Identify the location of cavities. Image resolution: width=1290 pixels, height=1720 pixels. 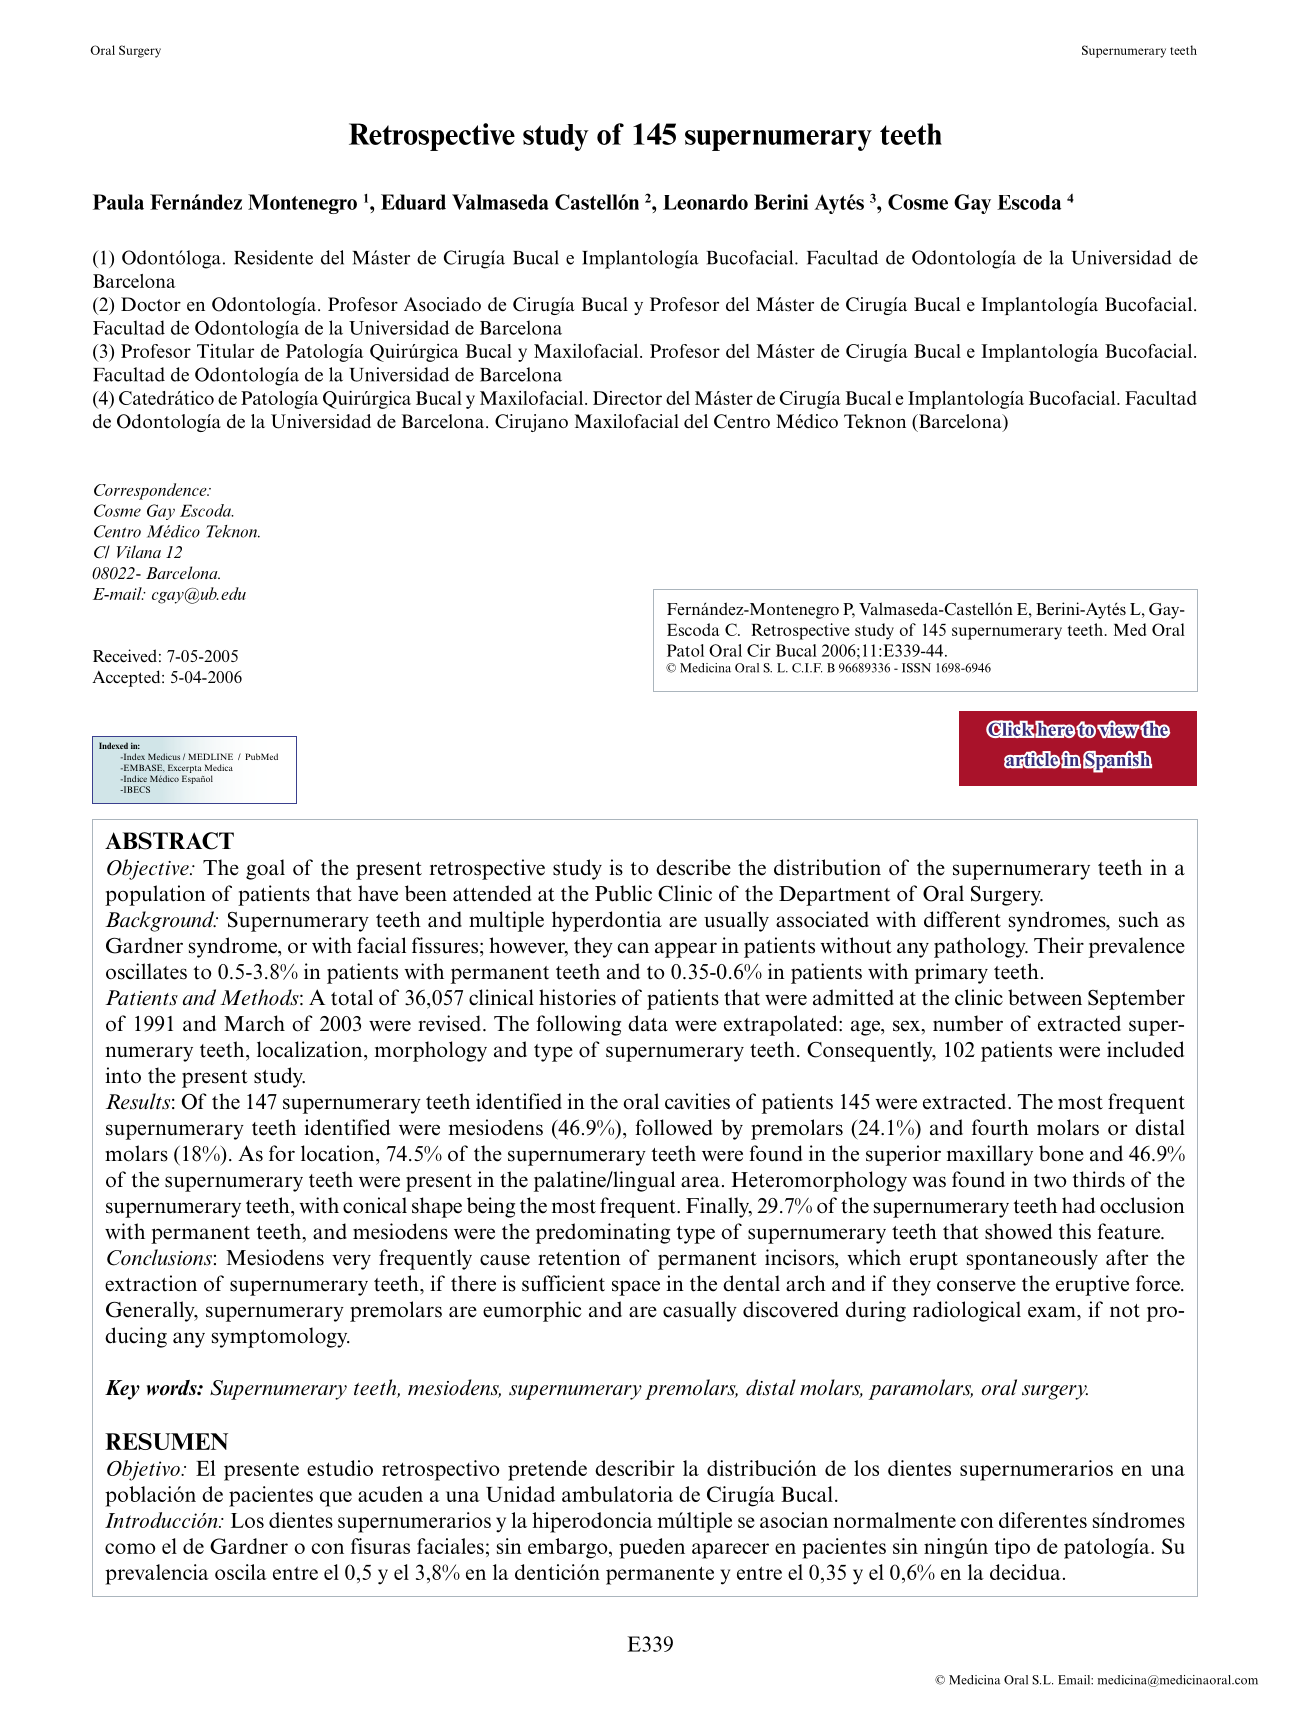
(697, 1101).
